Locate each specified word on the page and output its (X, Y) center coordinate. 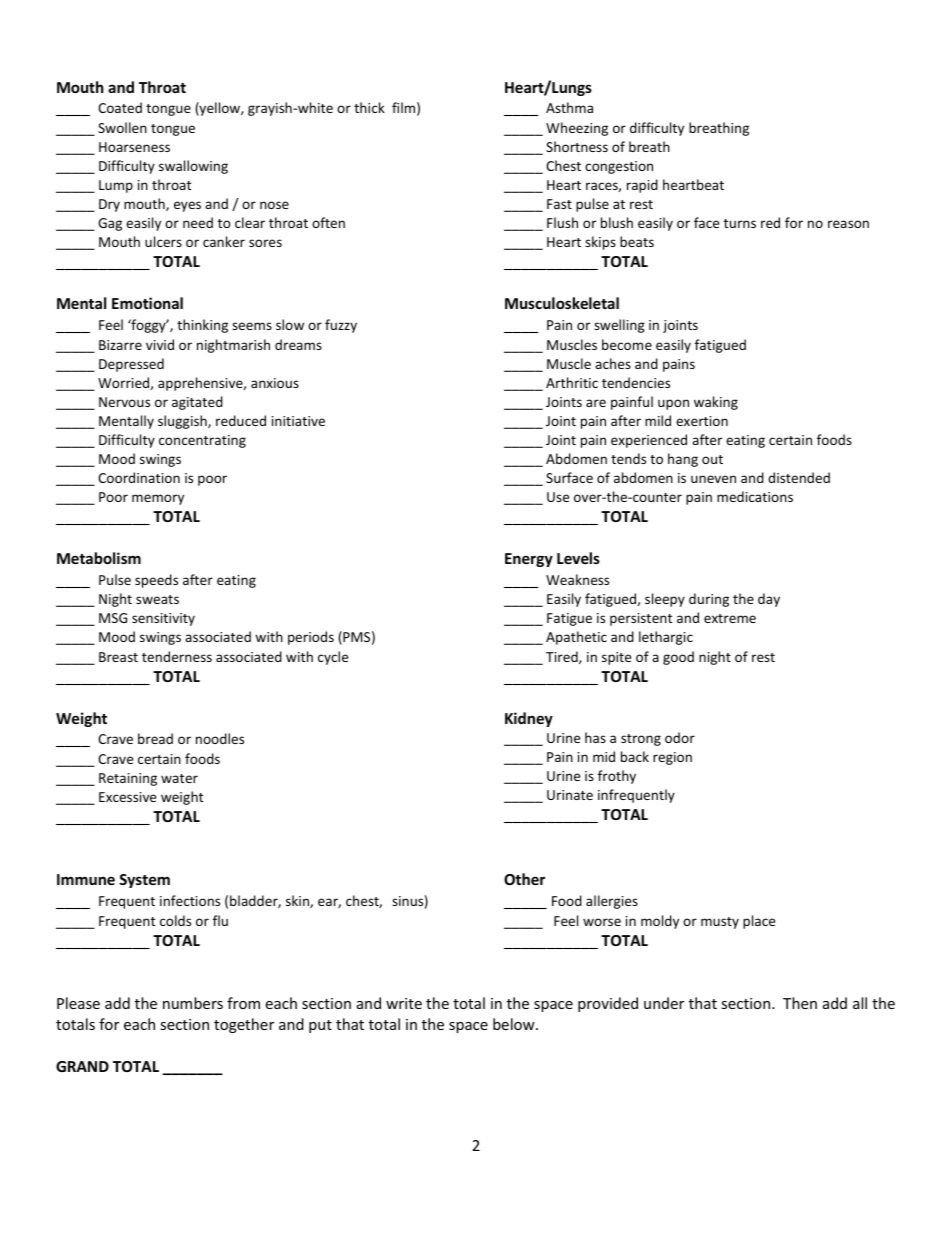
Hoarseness (134, 147)
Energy (529, 560)
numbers (193, 1003)
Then (800, 1003)
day (769, 600)
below (515, 1024)
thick (369, 107)
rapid (642, 186)
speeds (156, 581)
